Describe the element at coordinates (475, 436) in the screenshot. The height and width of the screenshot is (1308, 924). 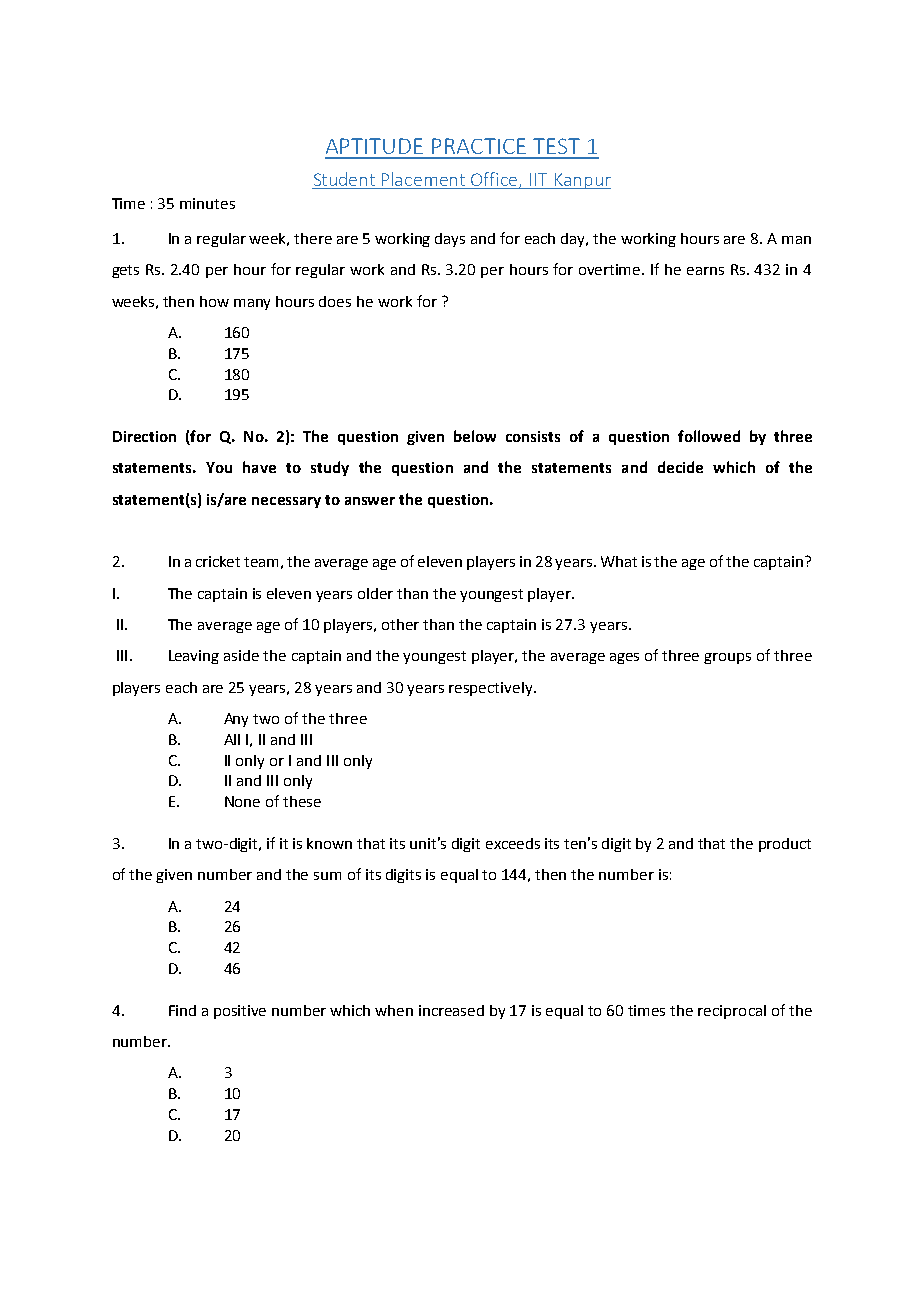
I see `below` at that location.
